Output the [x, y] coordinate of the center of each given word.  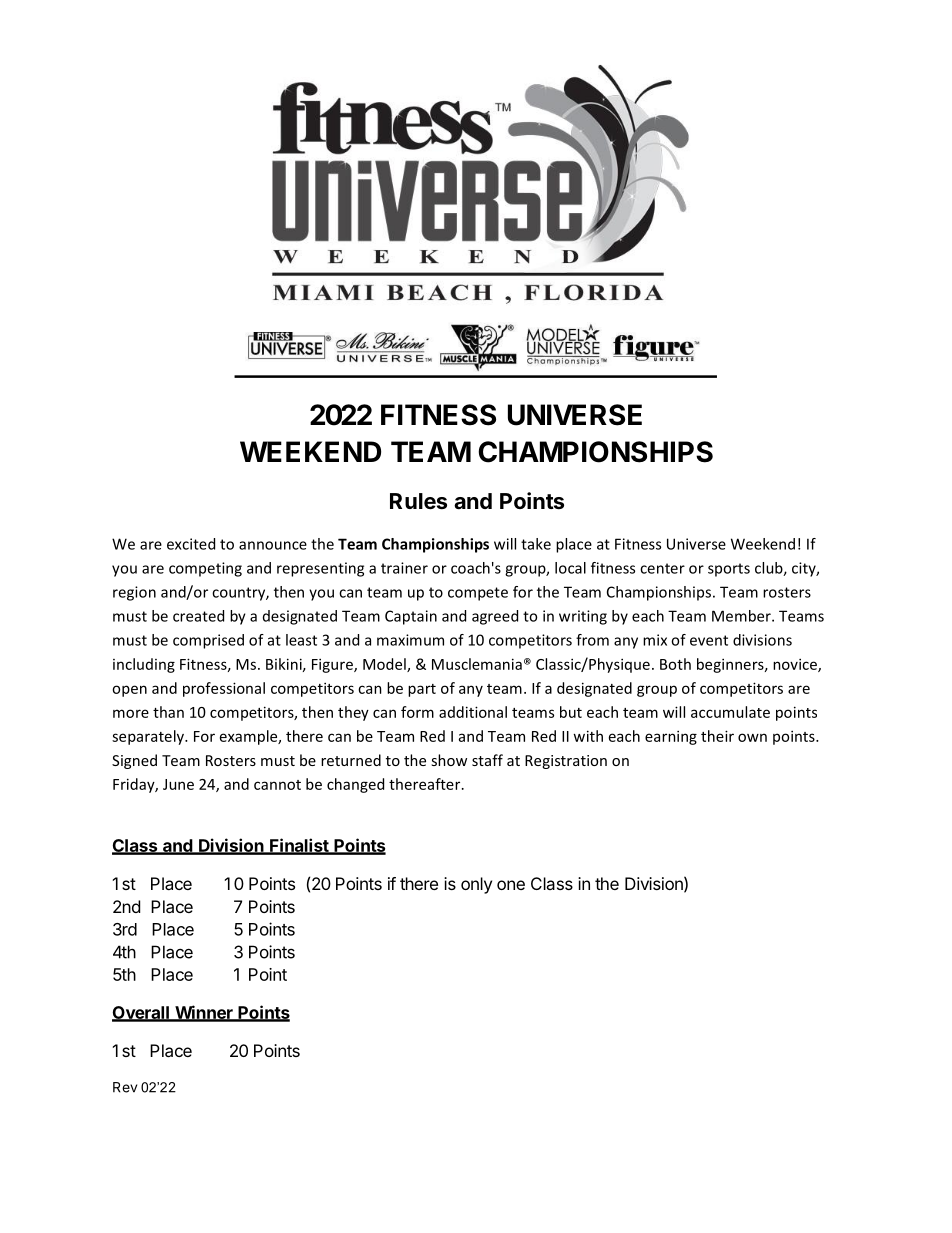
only [476, 885]
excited [191, 544]
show [449, 760]
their [717, 736]
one [511, 885]
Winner [204, 1013]
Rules [418, 501]
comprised [208, 641]
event [709, 640]
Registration [566, 762]
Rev [125, 1087]
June [178, 784]
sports [729, 570]
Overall [141, 1013]
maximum [410, 640]
